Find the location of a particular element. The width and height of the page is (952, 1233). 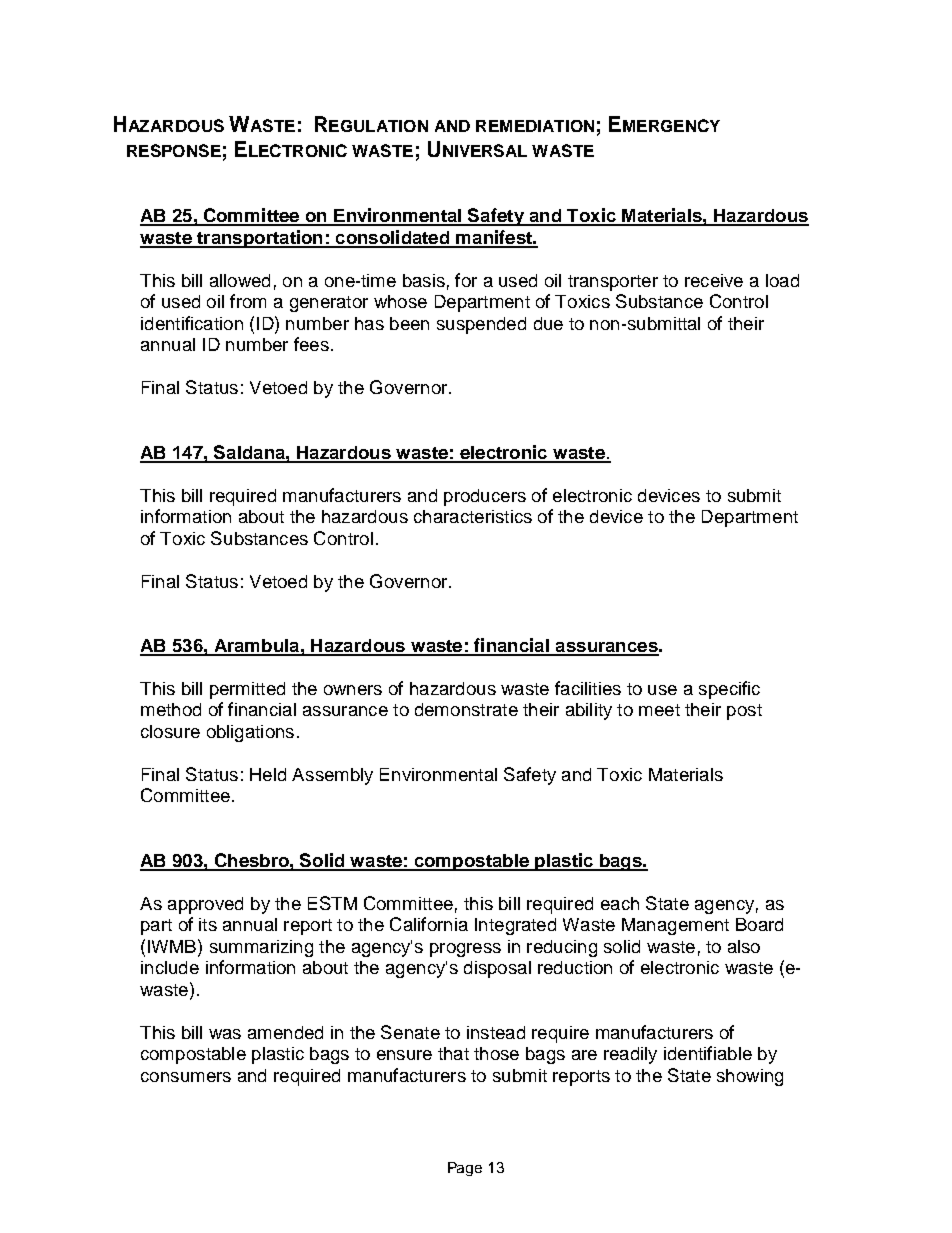

permitted is located at coordinates (247, 690).
